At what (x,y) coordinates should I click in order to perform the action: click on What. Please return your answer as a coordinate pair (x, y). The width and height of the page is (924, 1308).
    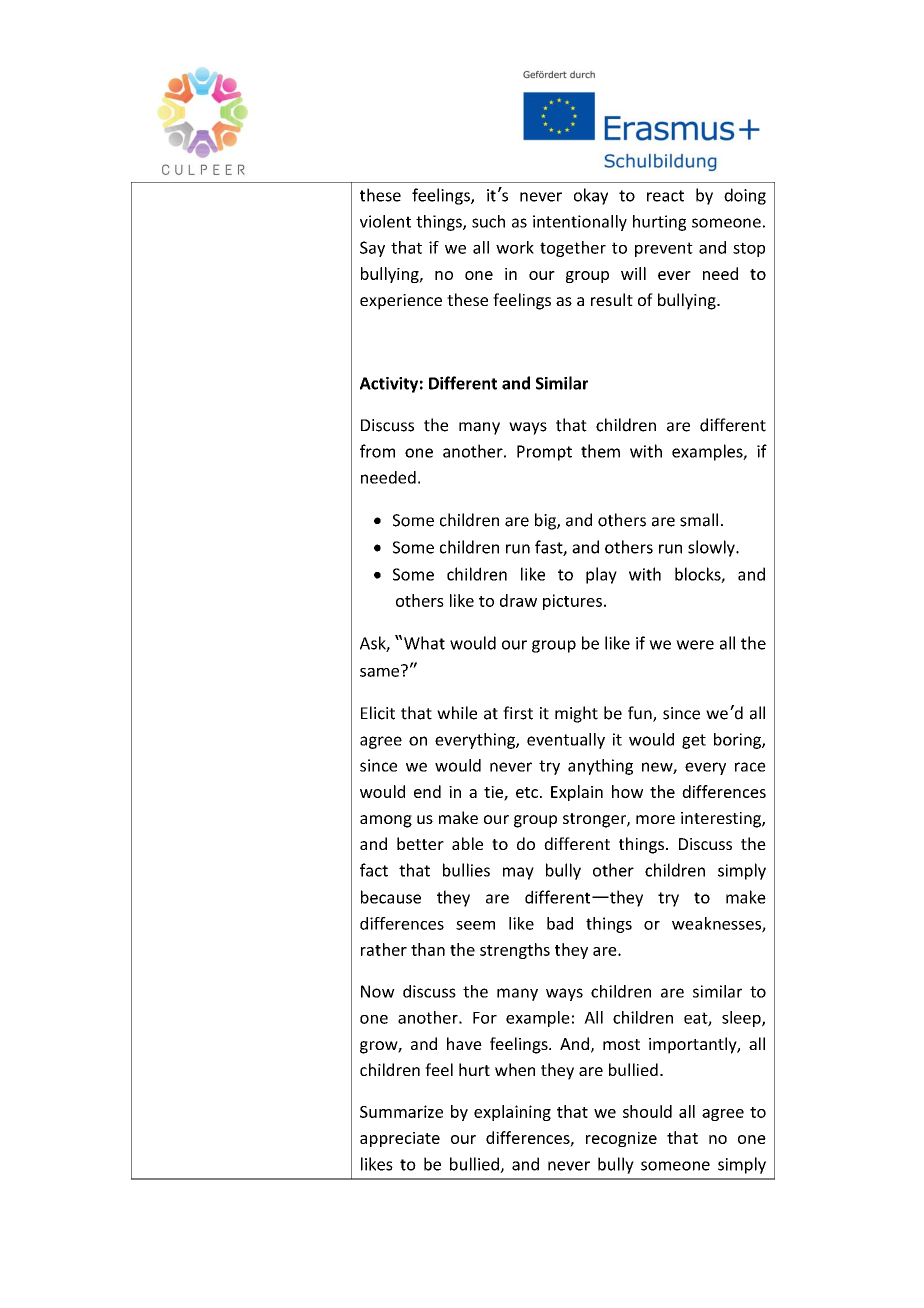
    Looking at the image, I should click on (424, 643).
